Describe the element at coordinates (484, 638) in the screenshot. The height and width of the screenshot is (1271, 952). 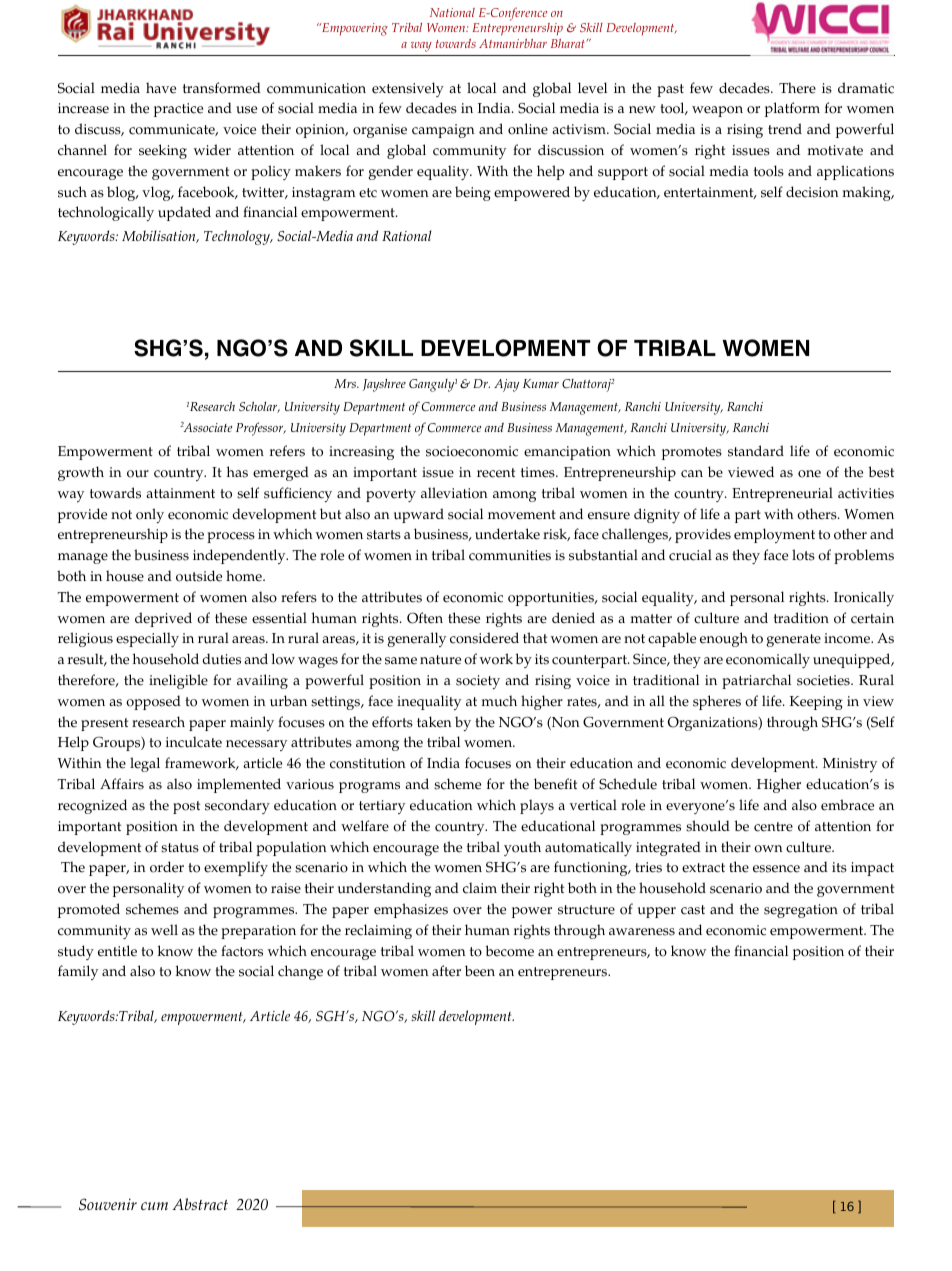
I see `considered` at that location.
